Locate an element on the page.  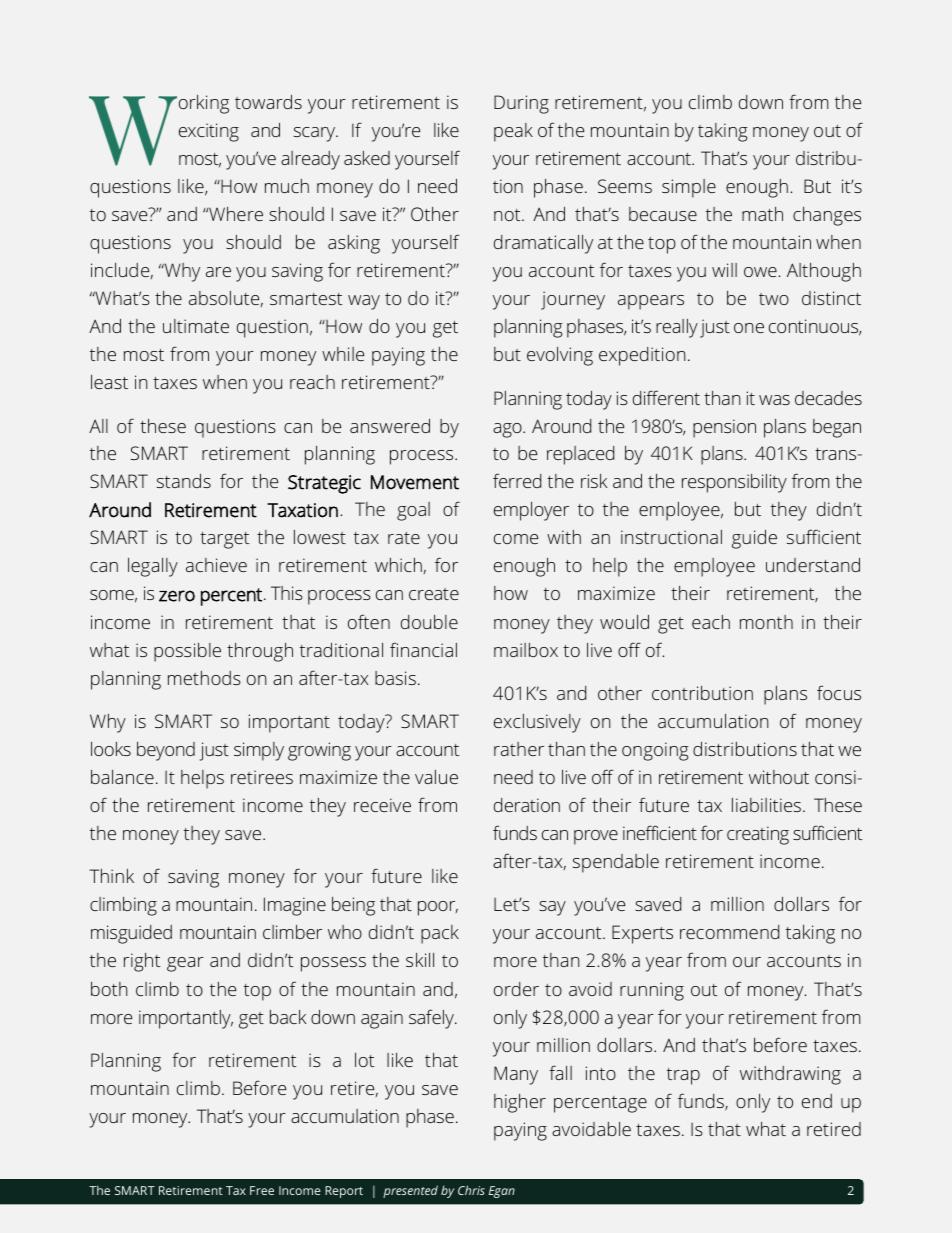
ago is located at coordinates (508, 430).
